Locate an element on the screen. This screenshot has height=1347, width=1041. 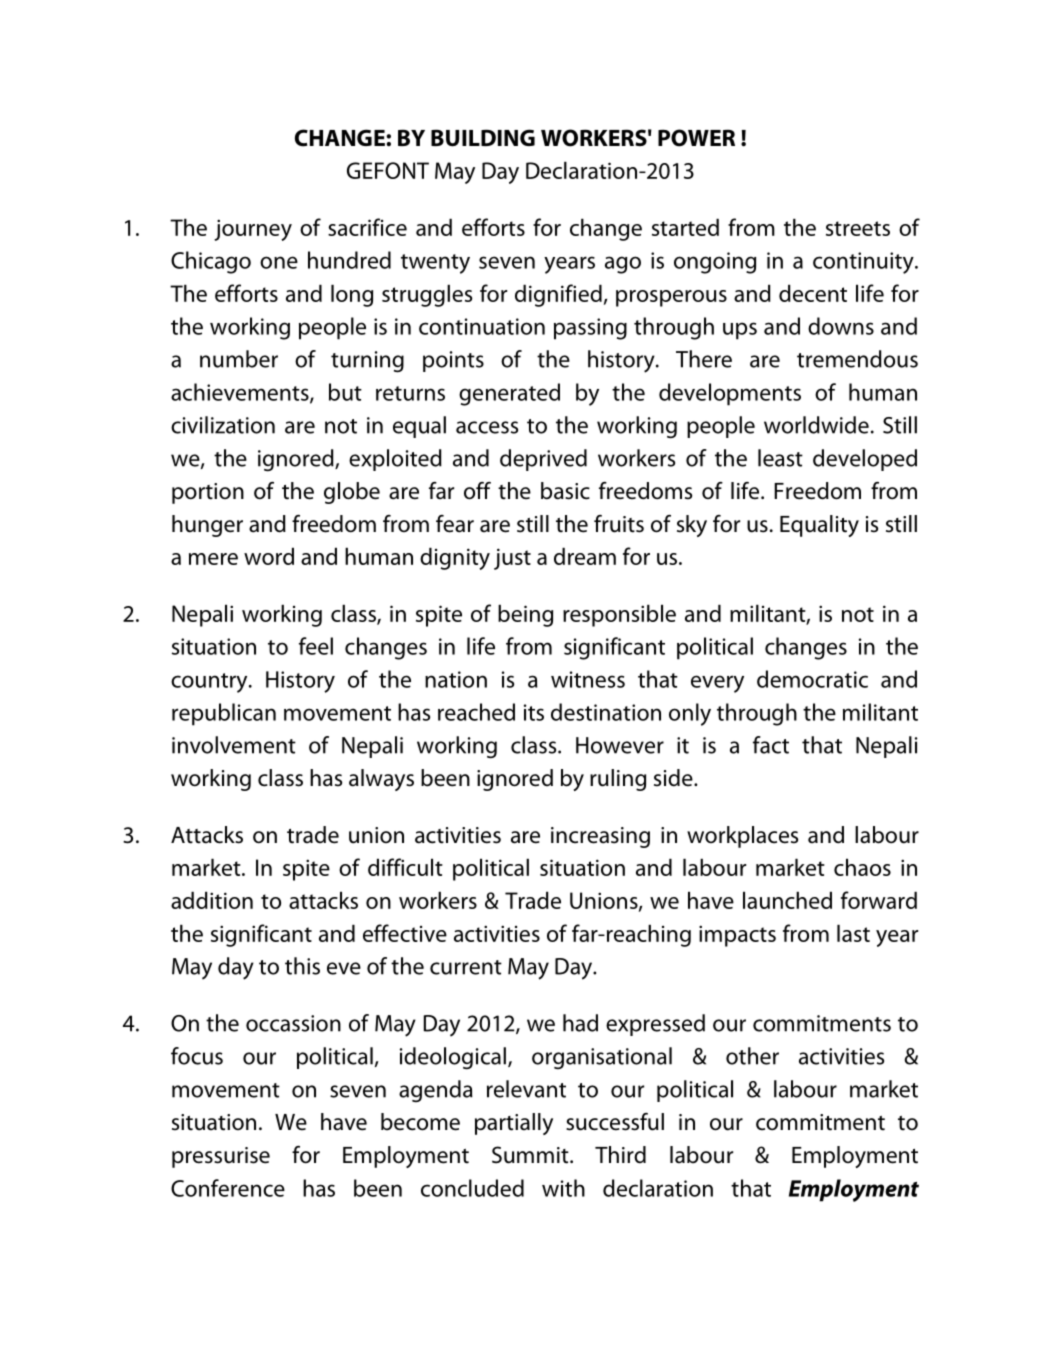
journey is located at coordinates (253, 230).
